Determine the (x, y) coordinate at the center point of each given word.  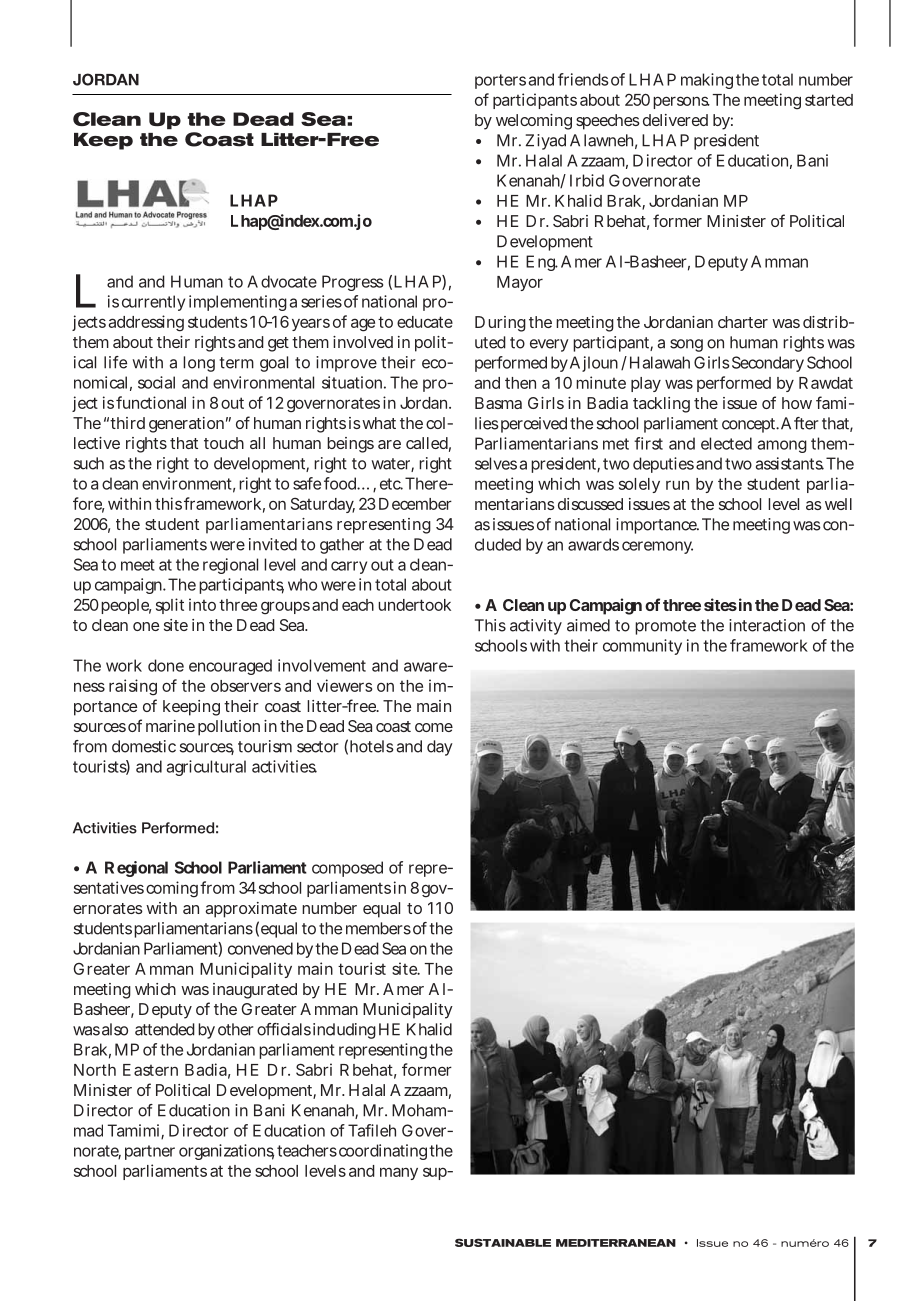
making (707, 81)
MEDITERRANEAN (616, 1243)
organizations (226, 1152)
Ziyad (546, 142)
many (399, 1173)
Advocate (282, 281)
